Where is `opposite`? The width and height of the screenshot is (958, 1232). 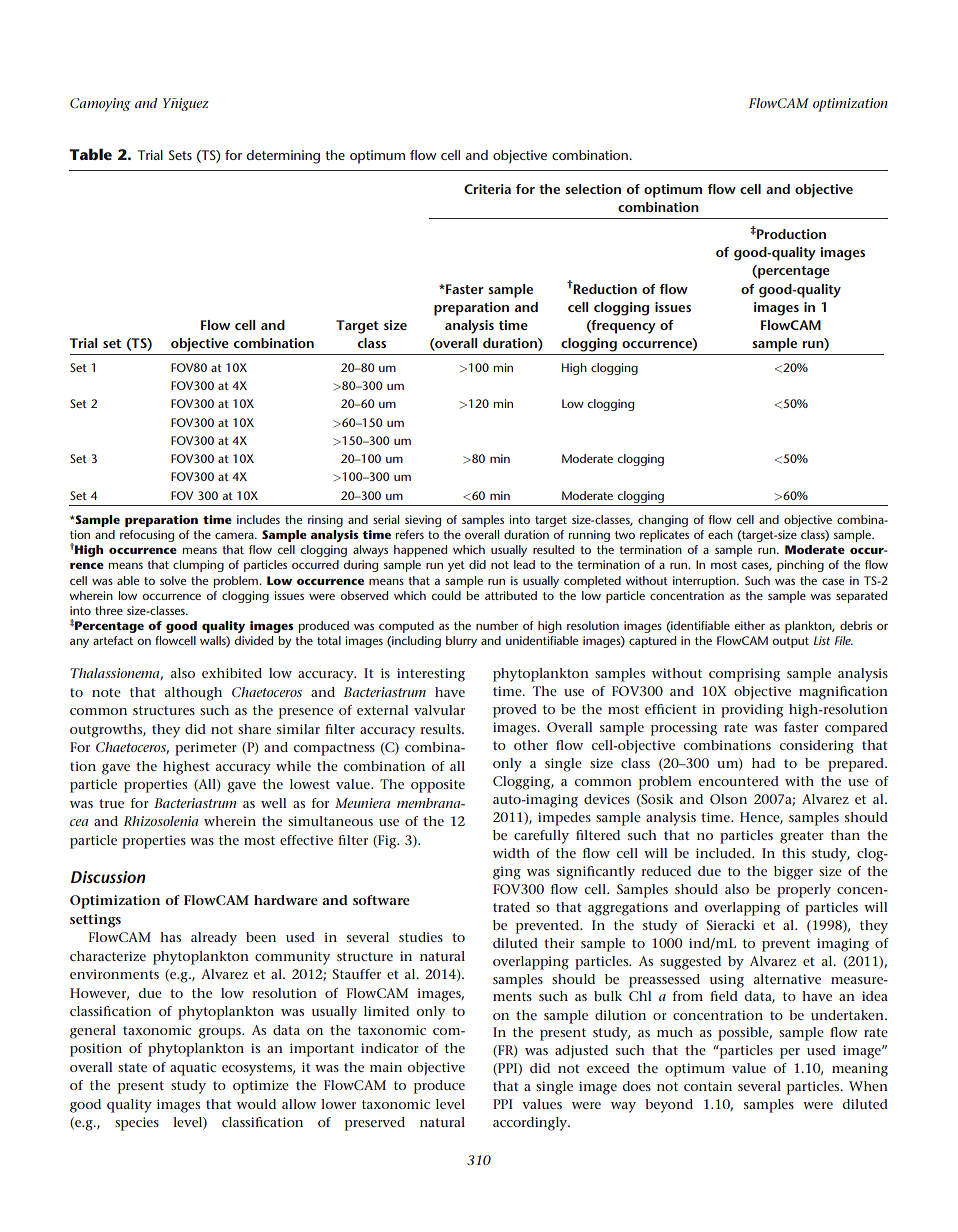
opposite is located at coordinates (438, 786).
